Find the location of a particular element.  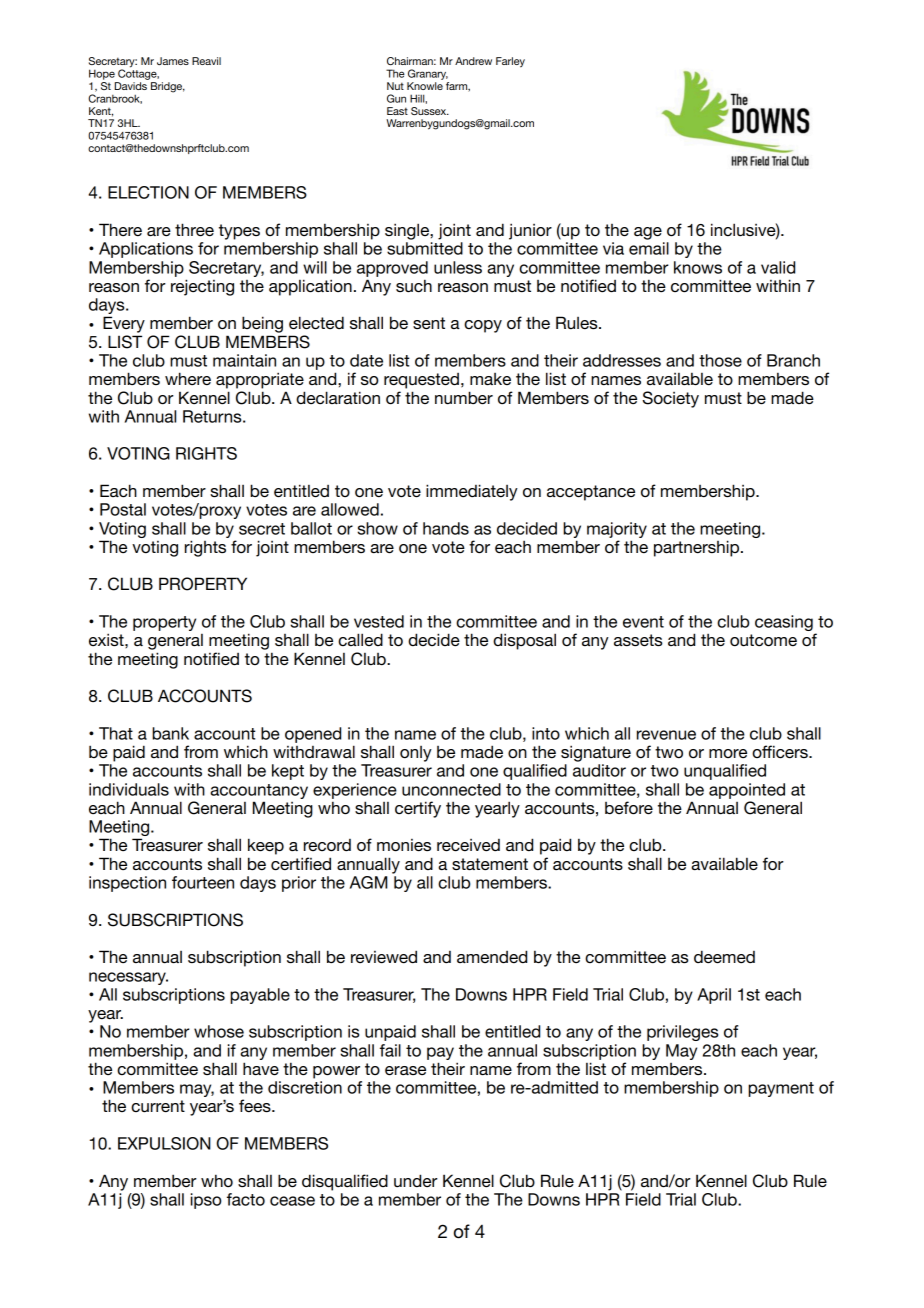

under is located at coordinates (416, 1180).
